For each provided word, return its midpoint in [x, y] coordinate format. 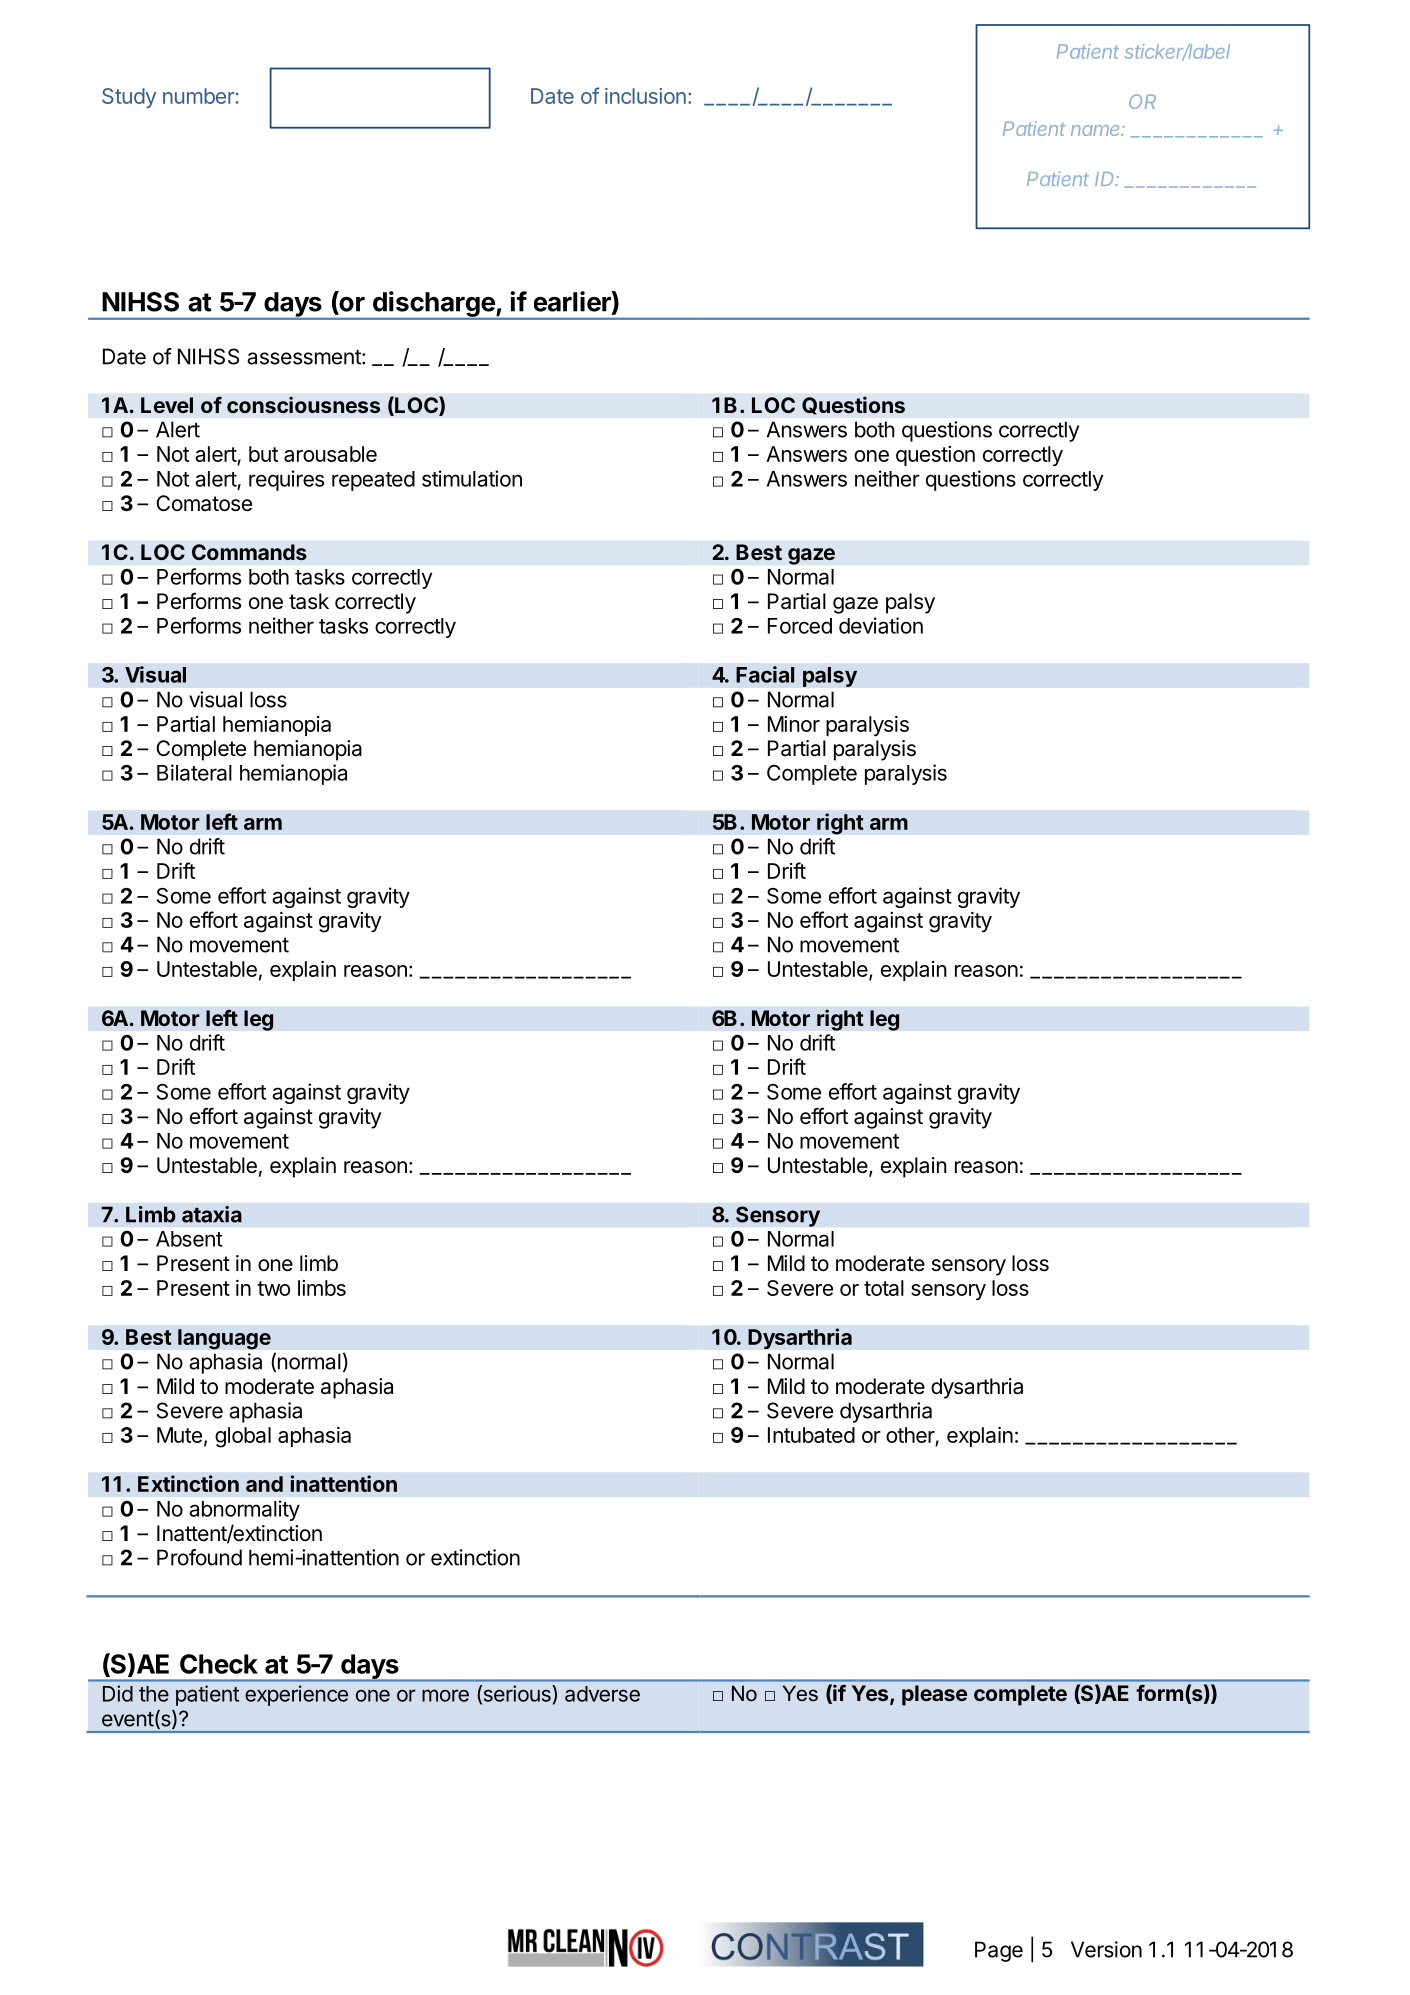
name [1097, 130]
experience [296, 1695]
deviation [881, 625]
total [884, 1288]
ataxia [212, 1214]
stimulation [472, 478]
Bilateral [194, 772]
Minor [794, 724]
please [934, 1695]
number [198, 96]
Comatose [204, 503]
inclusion [645, 96]
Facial [765, 674]
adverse [602, 1694]
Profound [199, 1557]
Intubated [811, 1435]
